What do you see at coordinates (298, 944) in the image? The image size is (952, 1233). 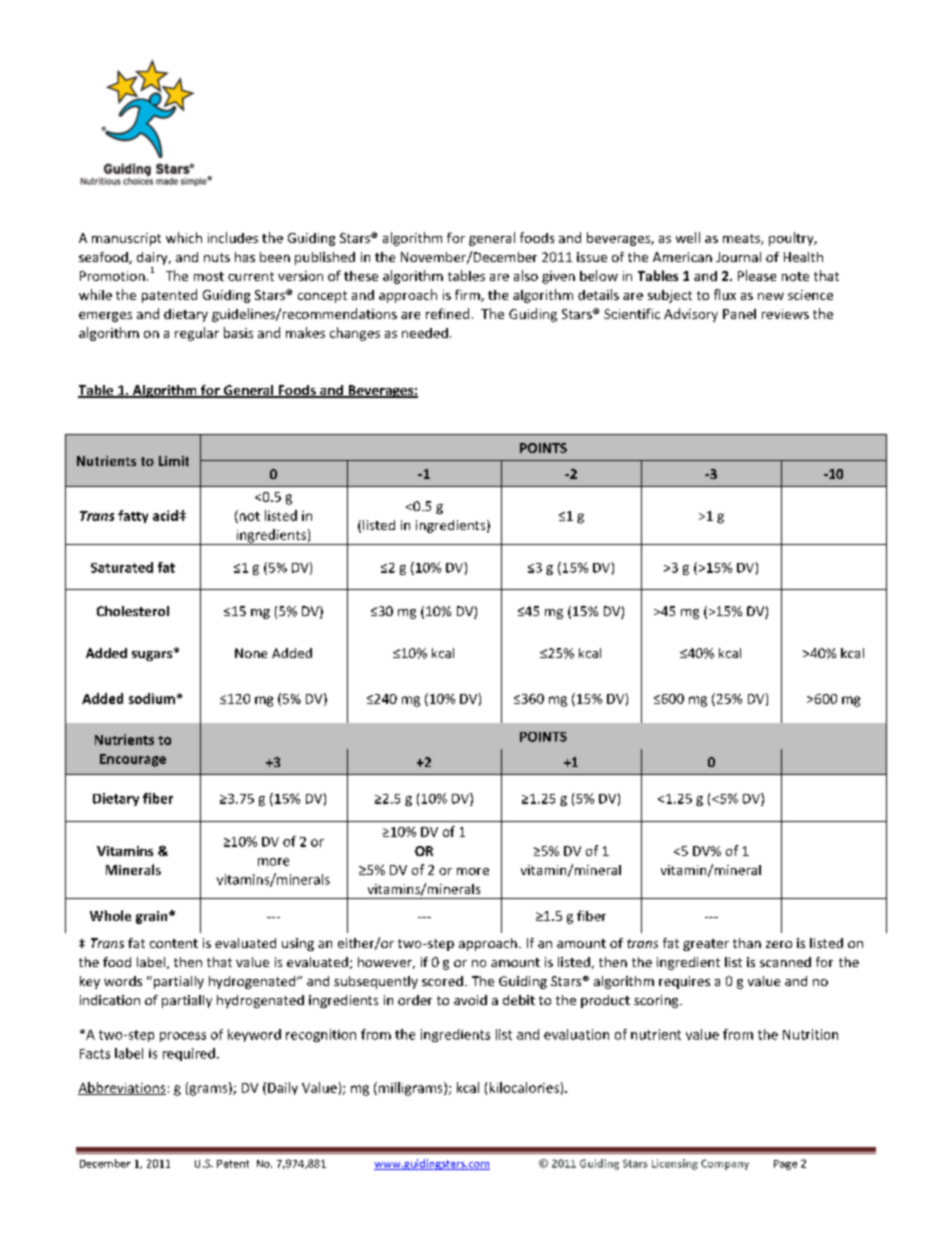 I see `using` at bounding box center [298, 944].
